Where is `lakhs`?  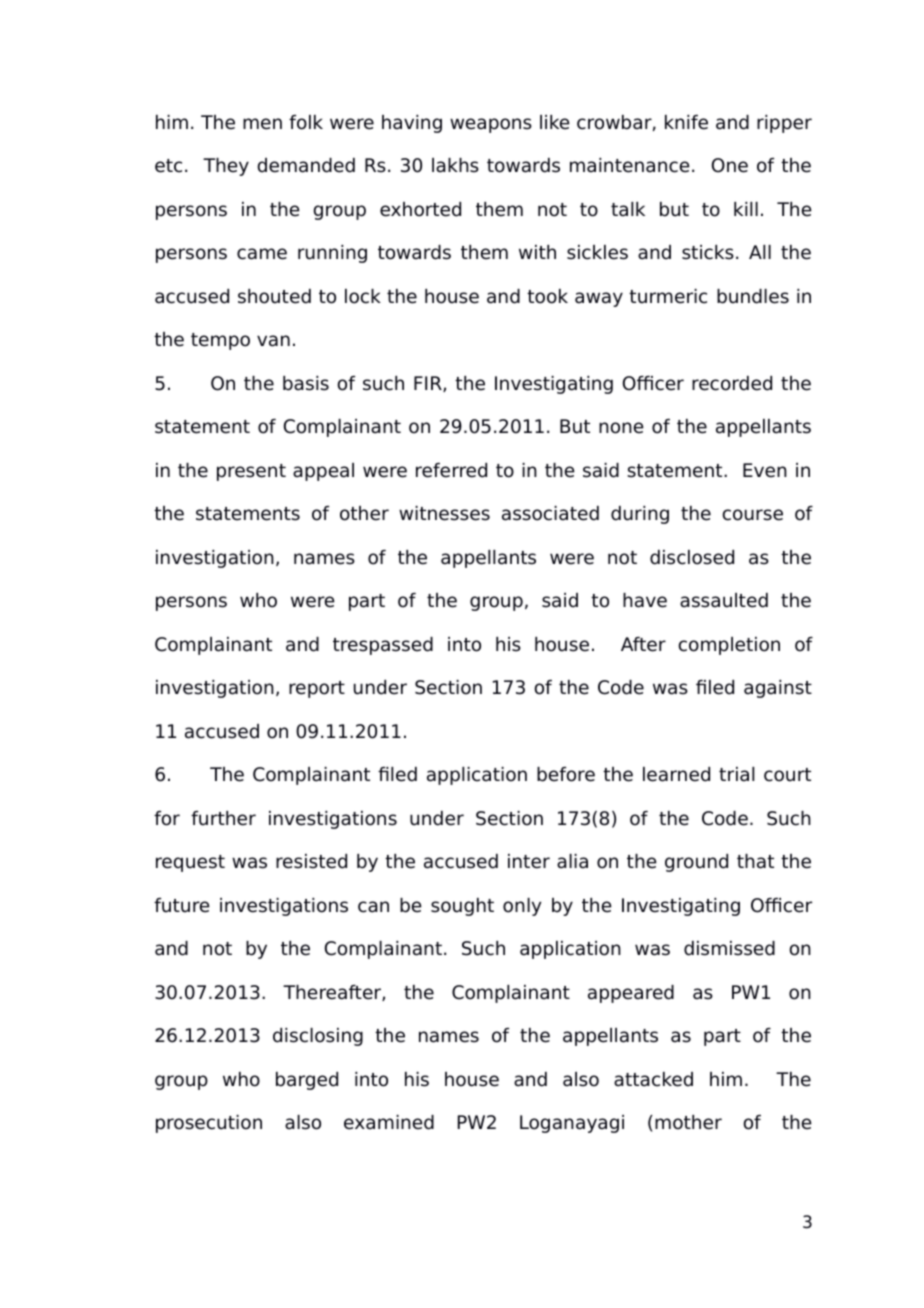 lakhs is located at coordinates (455, 165).
